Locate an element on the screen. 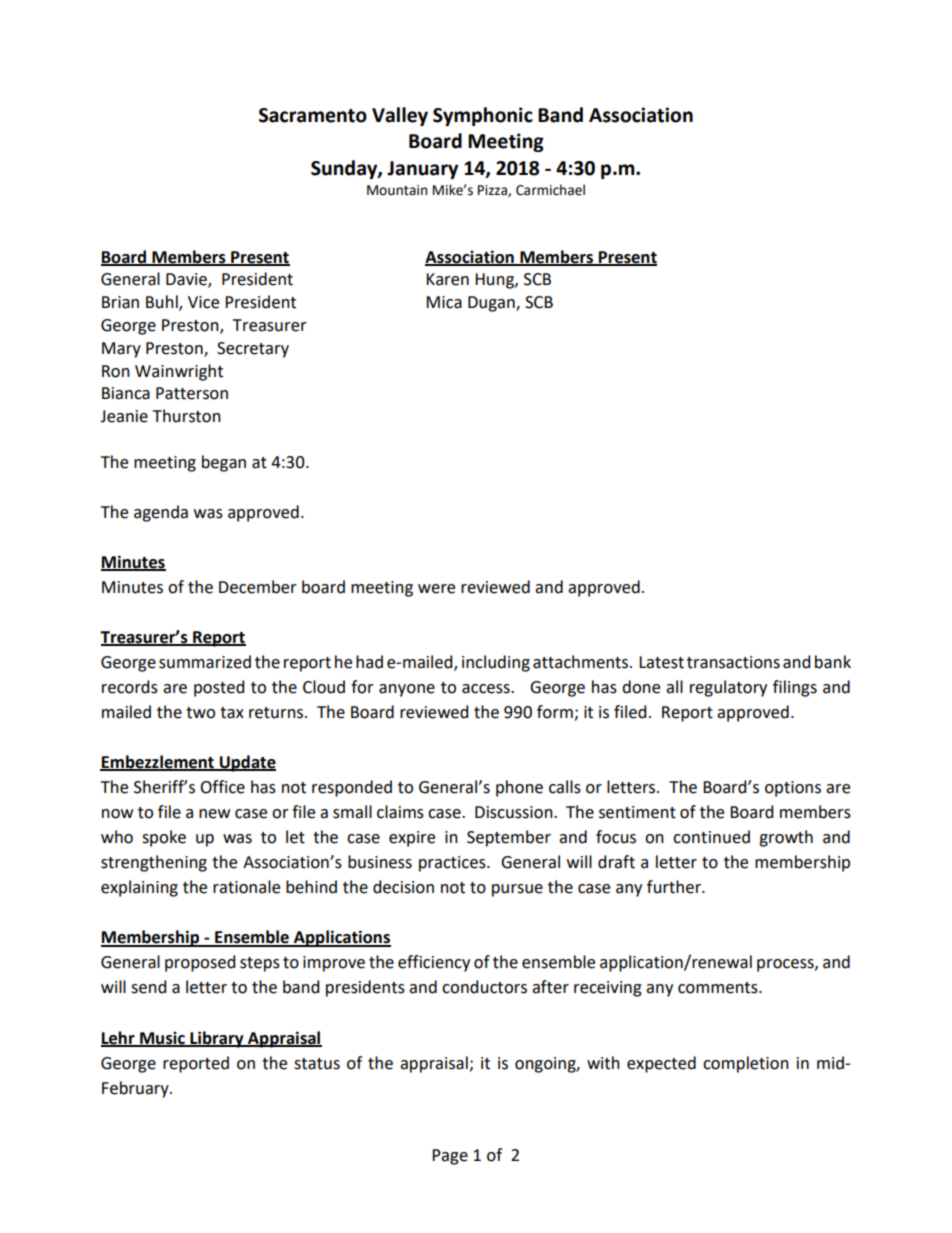 This screenshot has width=952, height=1233. Library is located at coordinates (217, 1039).
